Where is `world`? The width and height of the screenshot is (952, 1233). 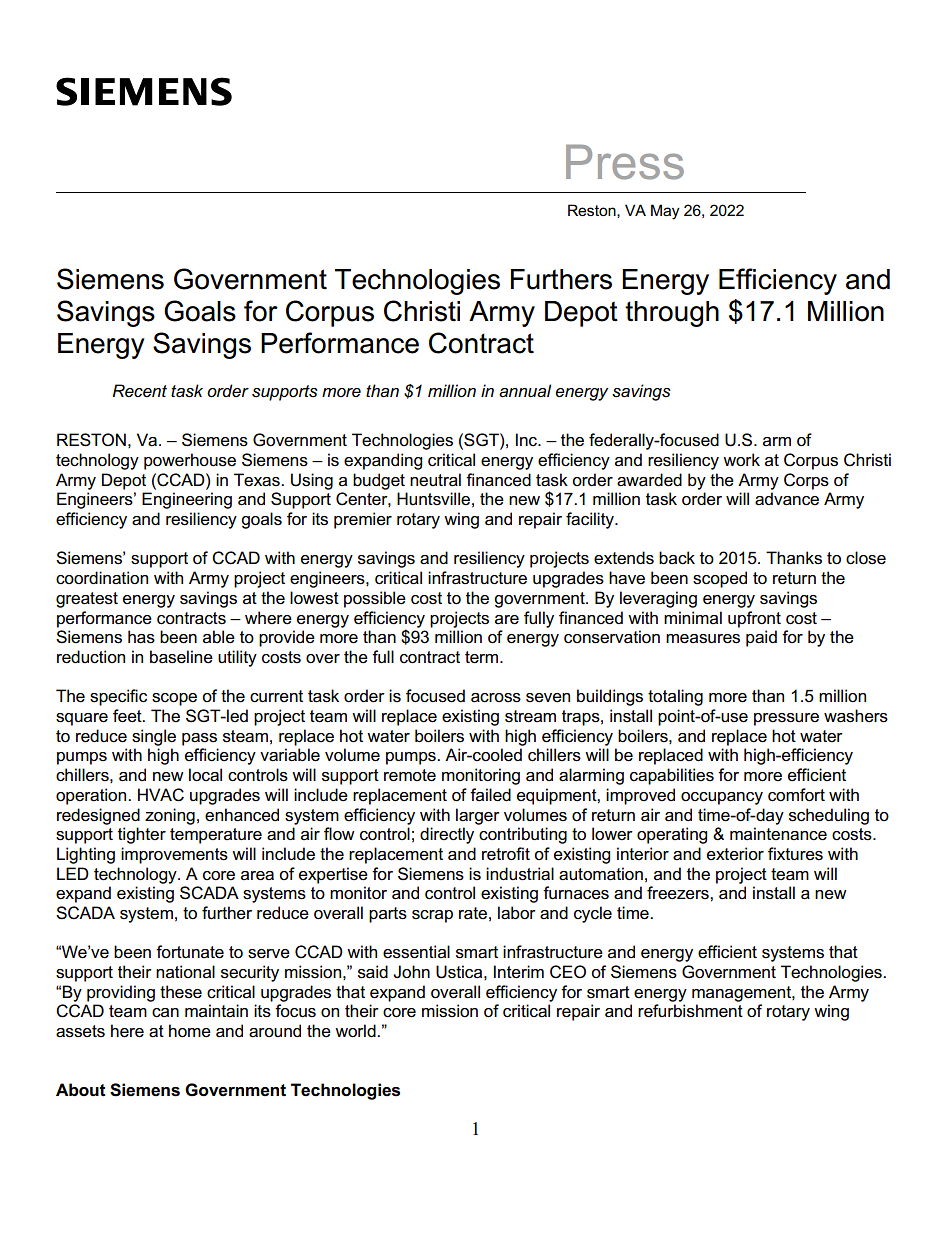 world is located at coordinates (356, 1031).
